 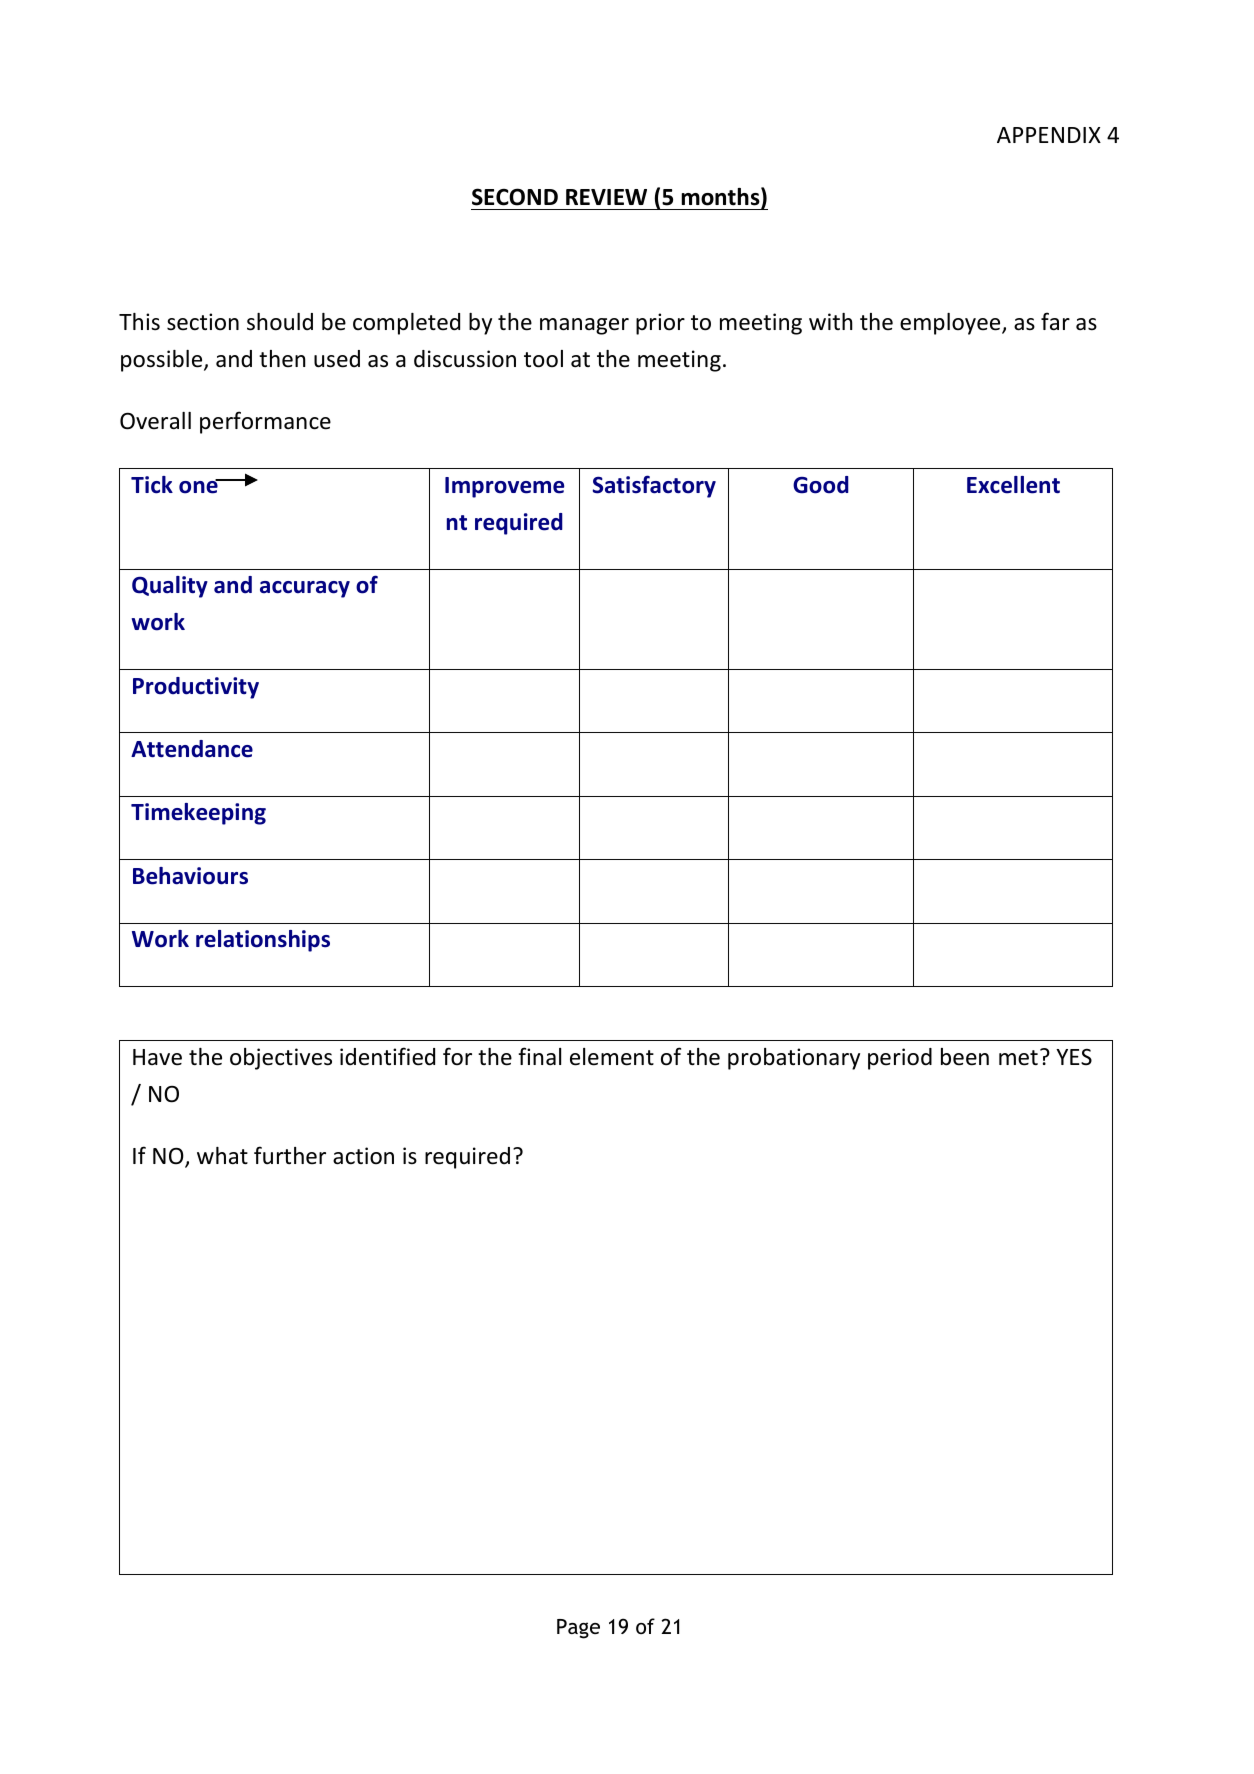 I want to click on REVIEW, so click(x=606, y=197).
